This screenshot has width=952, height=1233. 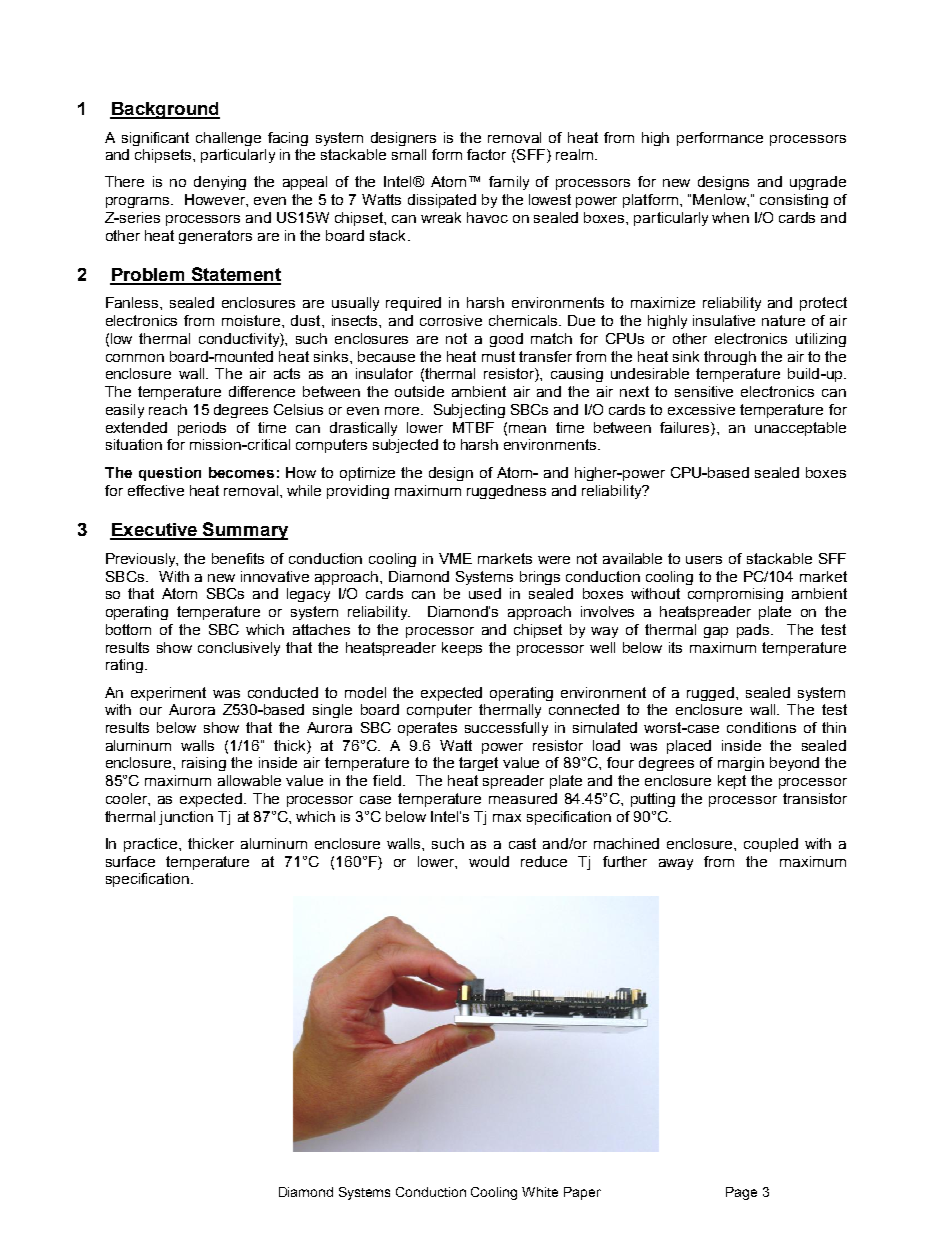 What do you see at coordinates (228, 139) in the screenshot?
I see `challenge` at bounding box center [228, 139].
